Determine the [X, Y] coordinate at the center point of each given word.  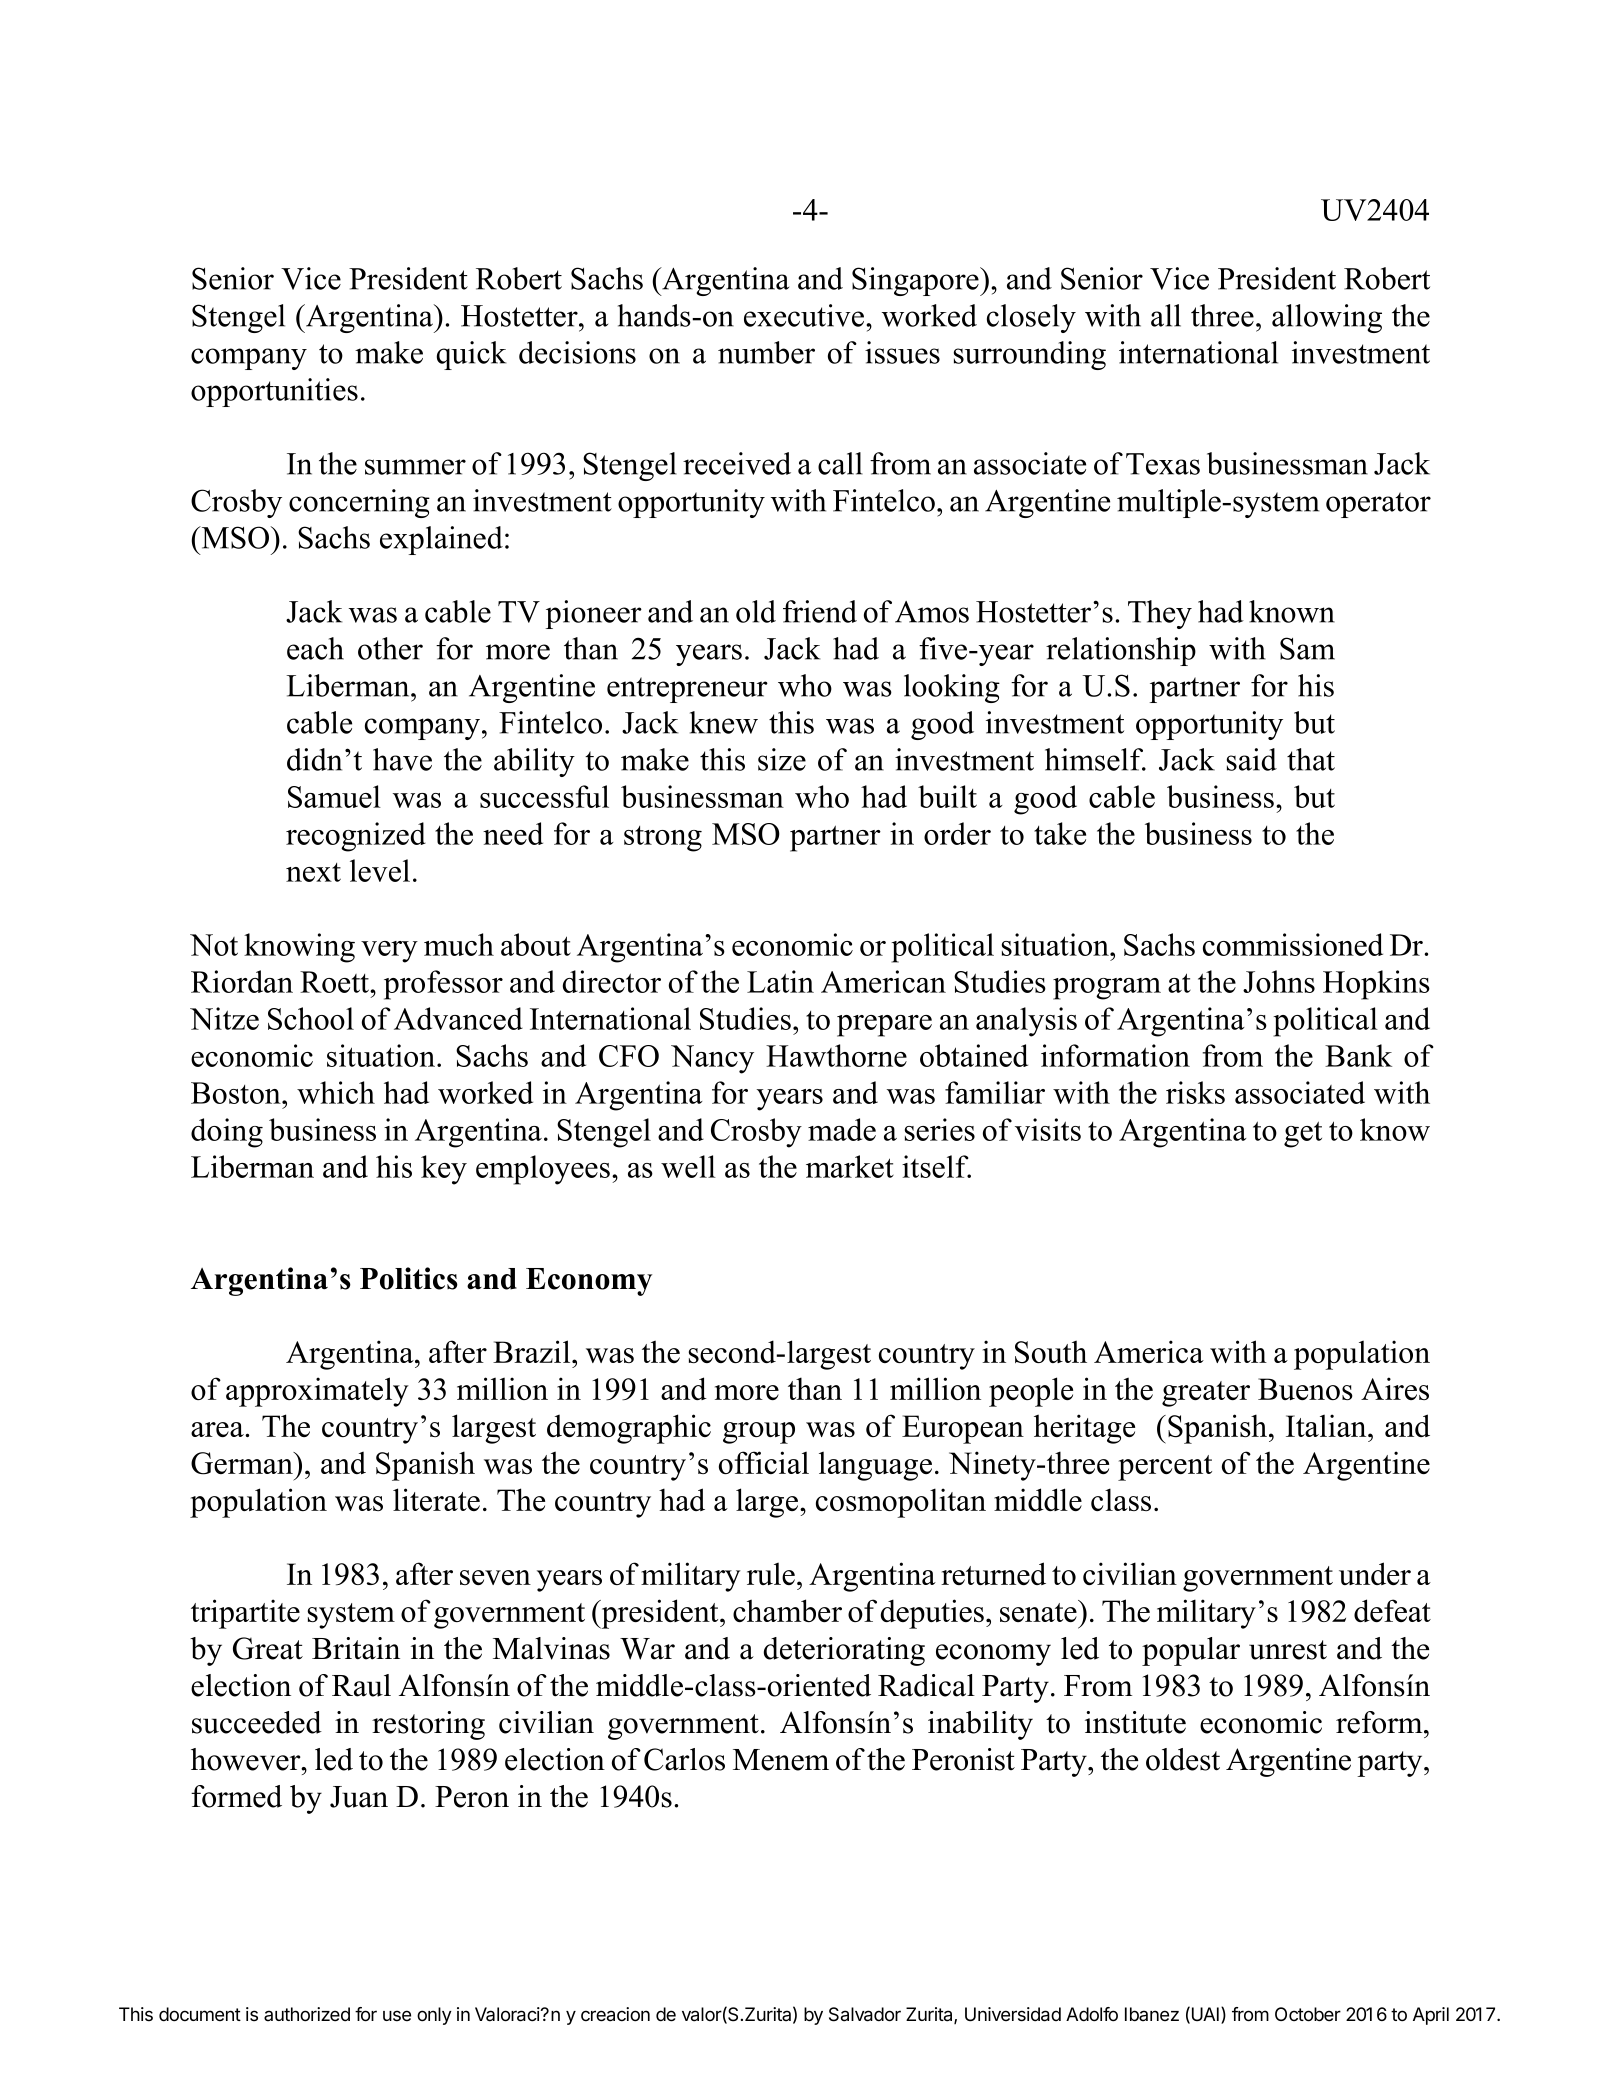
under [1375, 1573]
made [842, 1129]
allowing [1327, 318]
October [1308, 2014]
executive [805, 315]
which [336, 1092]
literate [436, 1499]
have [402, 759]
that [1311, 759]
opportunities [274, 392]
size [782, 759]
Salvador [865, 2014]
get [1303, 1134]
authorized [307, 2014]
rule [771, 1573]
